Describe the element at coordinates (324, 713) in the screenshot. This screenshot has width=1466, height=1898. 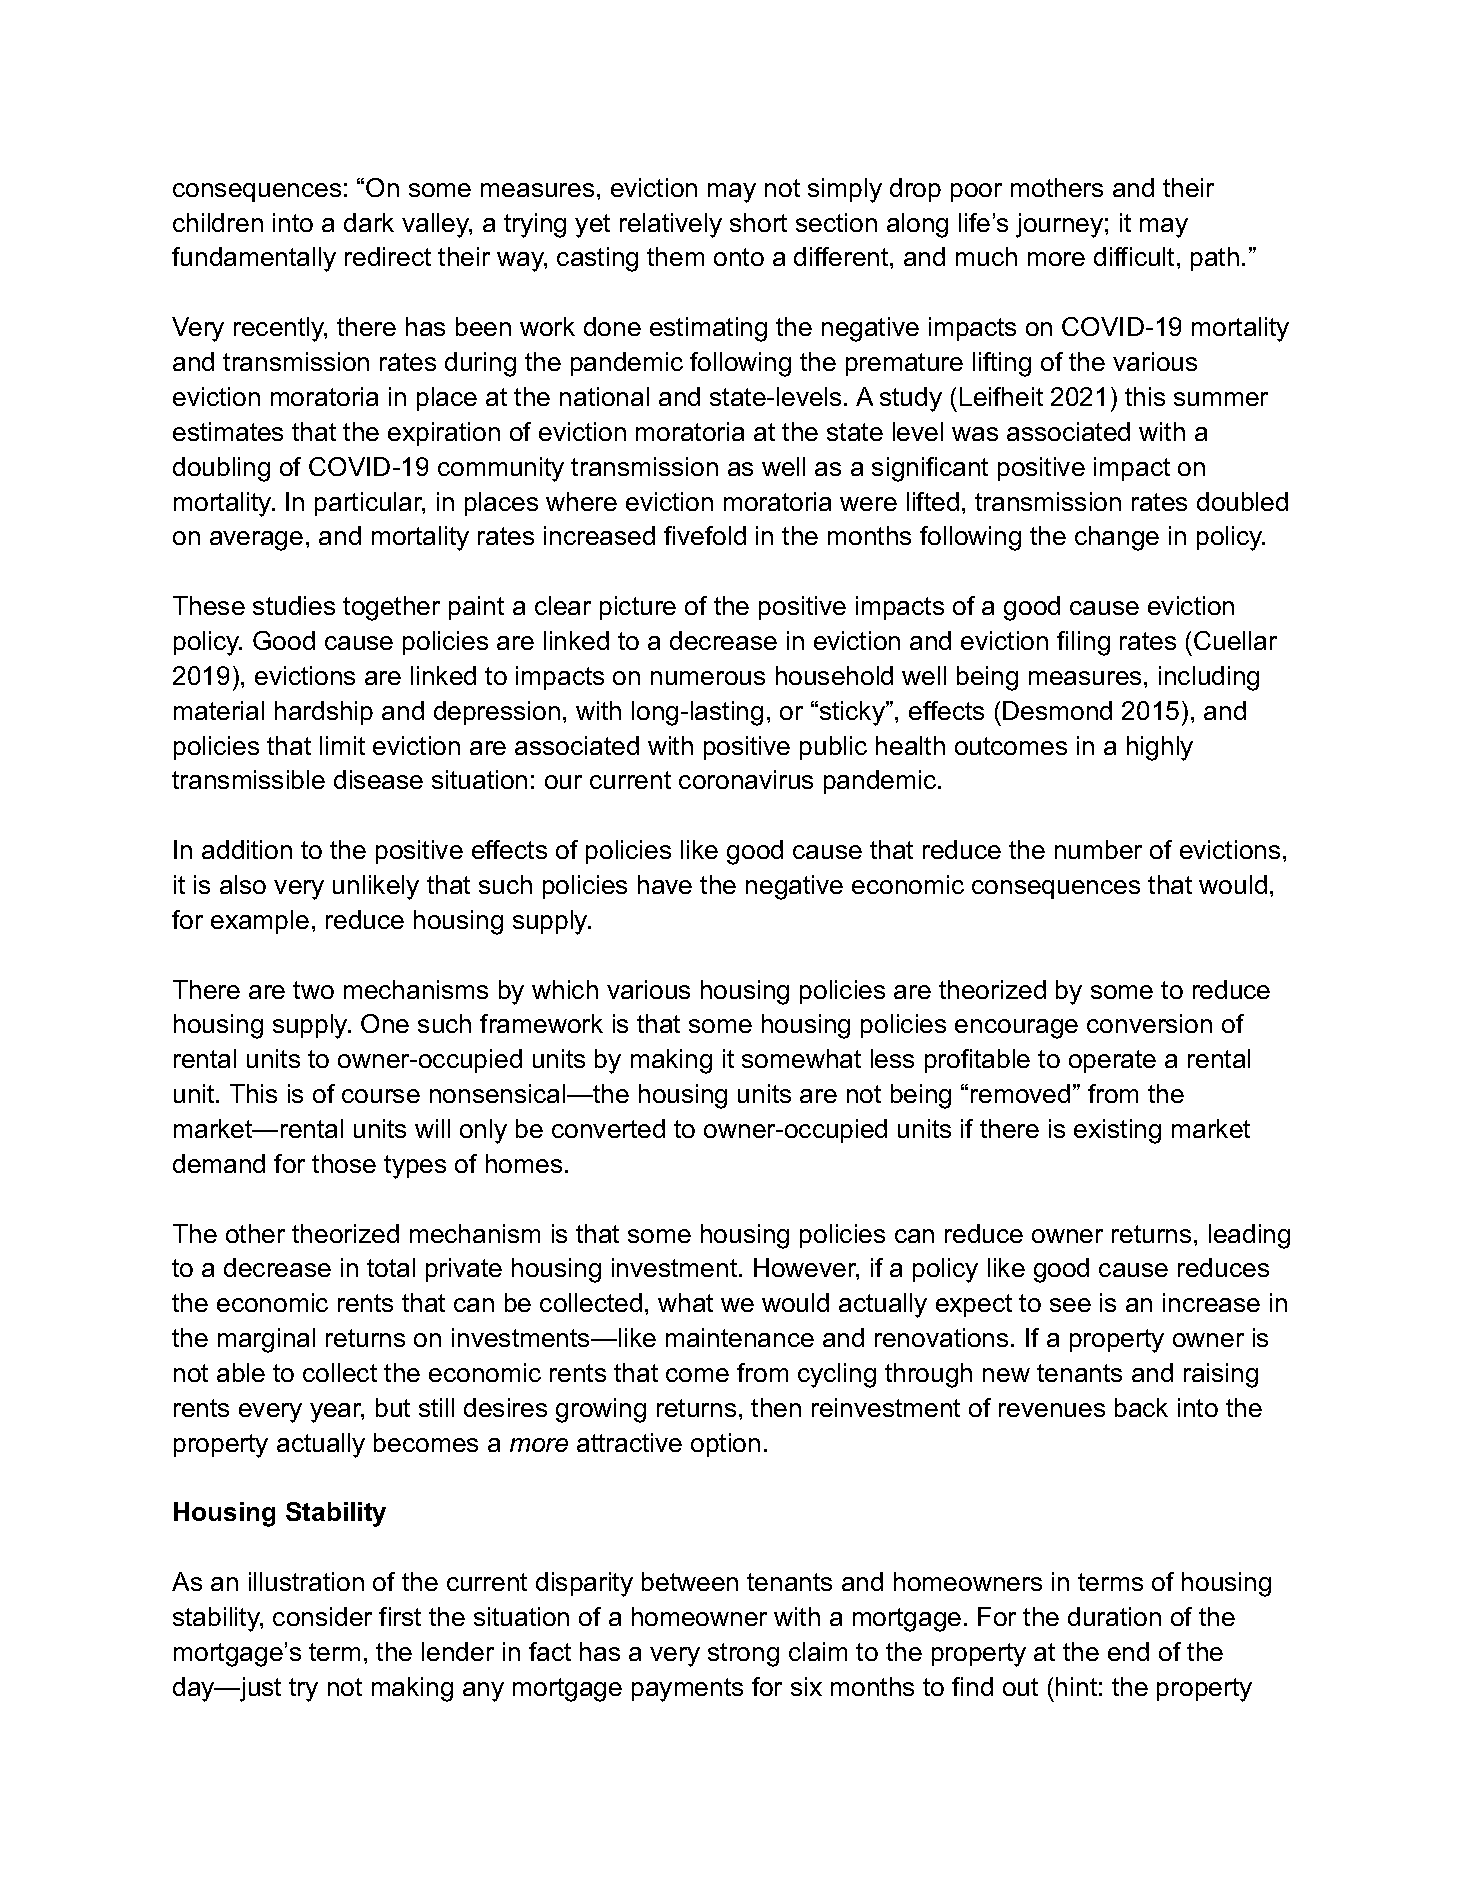
I see `hardship` at that location.
